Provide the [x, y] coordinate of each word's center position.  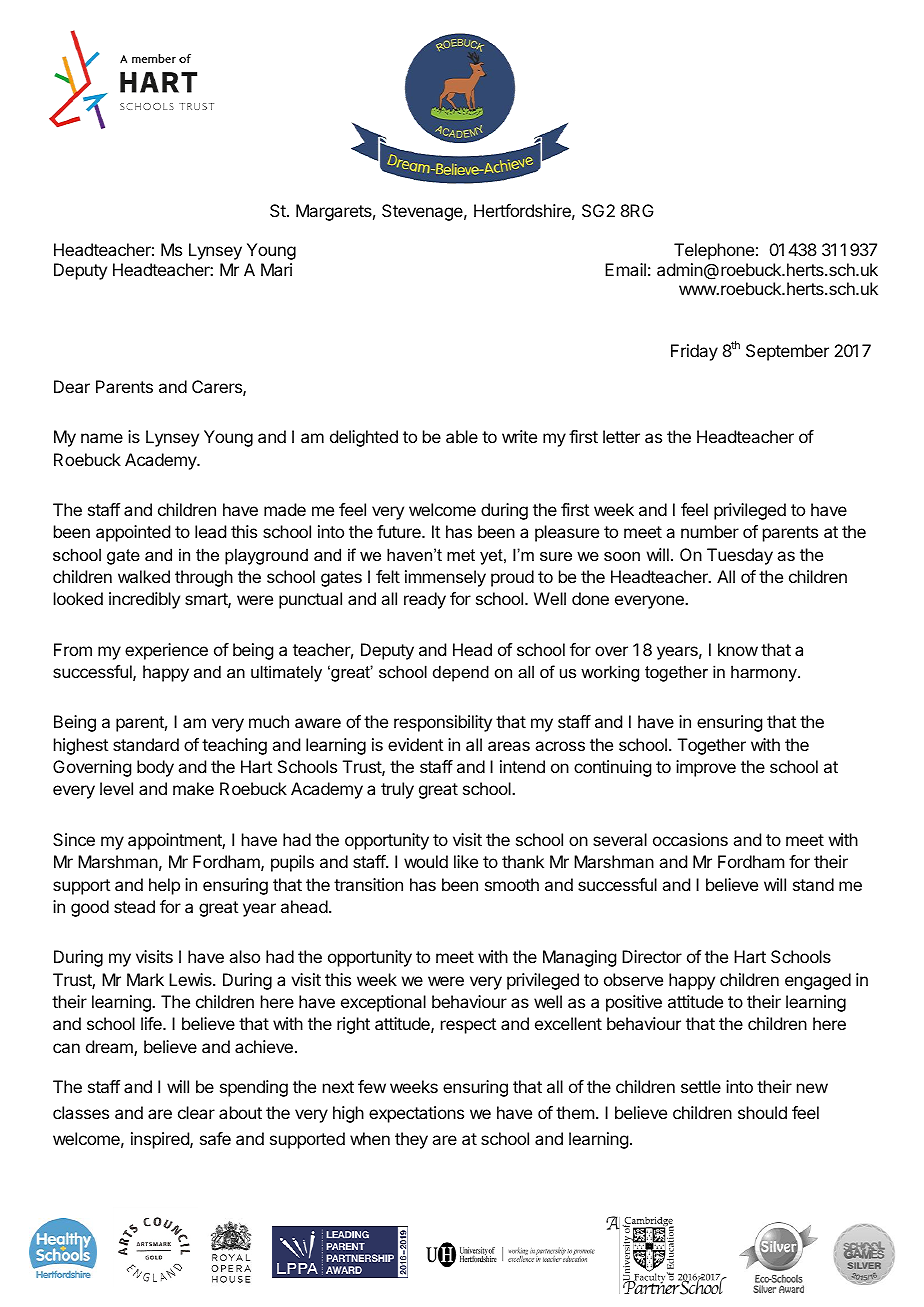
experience [166, 651]
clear [196, 1112]
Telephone [714, 251]
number [710, 531]
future [400, 531]
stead [134, 906]
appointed [133, 533]
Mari [276, 269]
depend [461, 673]
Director [652, 956]
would [426, 861]
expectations [416, 1114]
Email [625, 269]
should [762, 1112]
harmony [765, 673]
